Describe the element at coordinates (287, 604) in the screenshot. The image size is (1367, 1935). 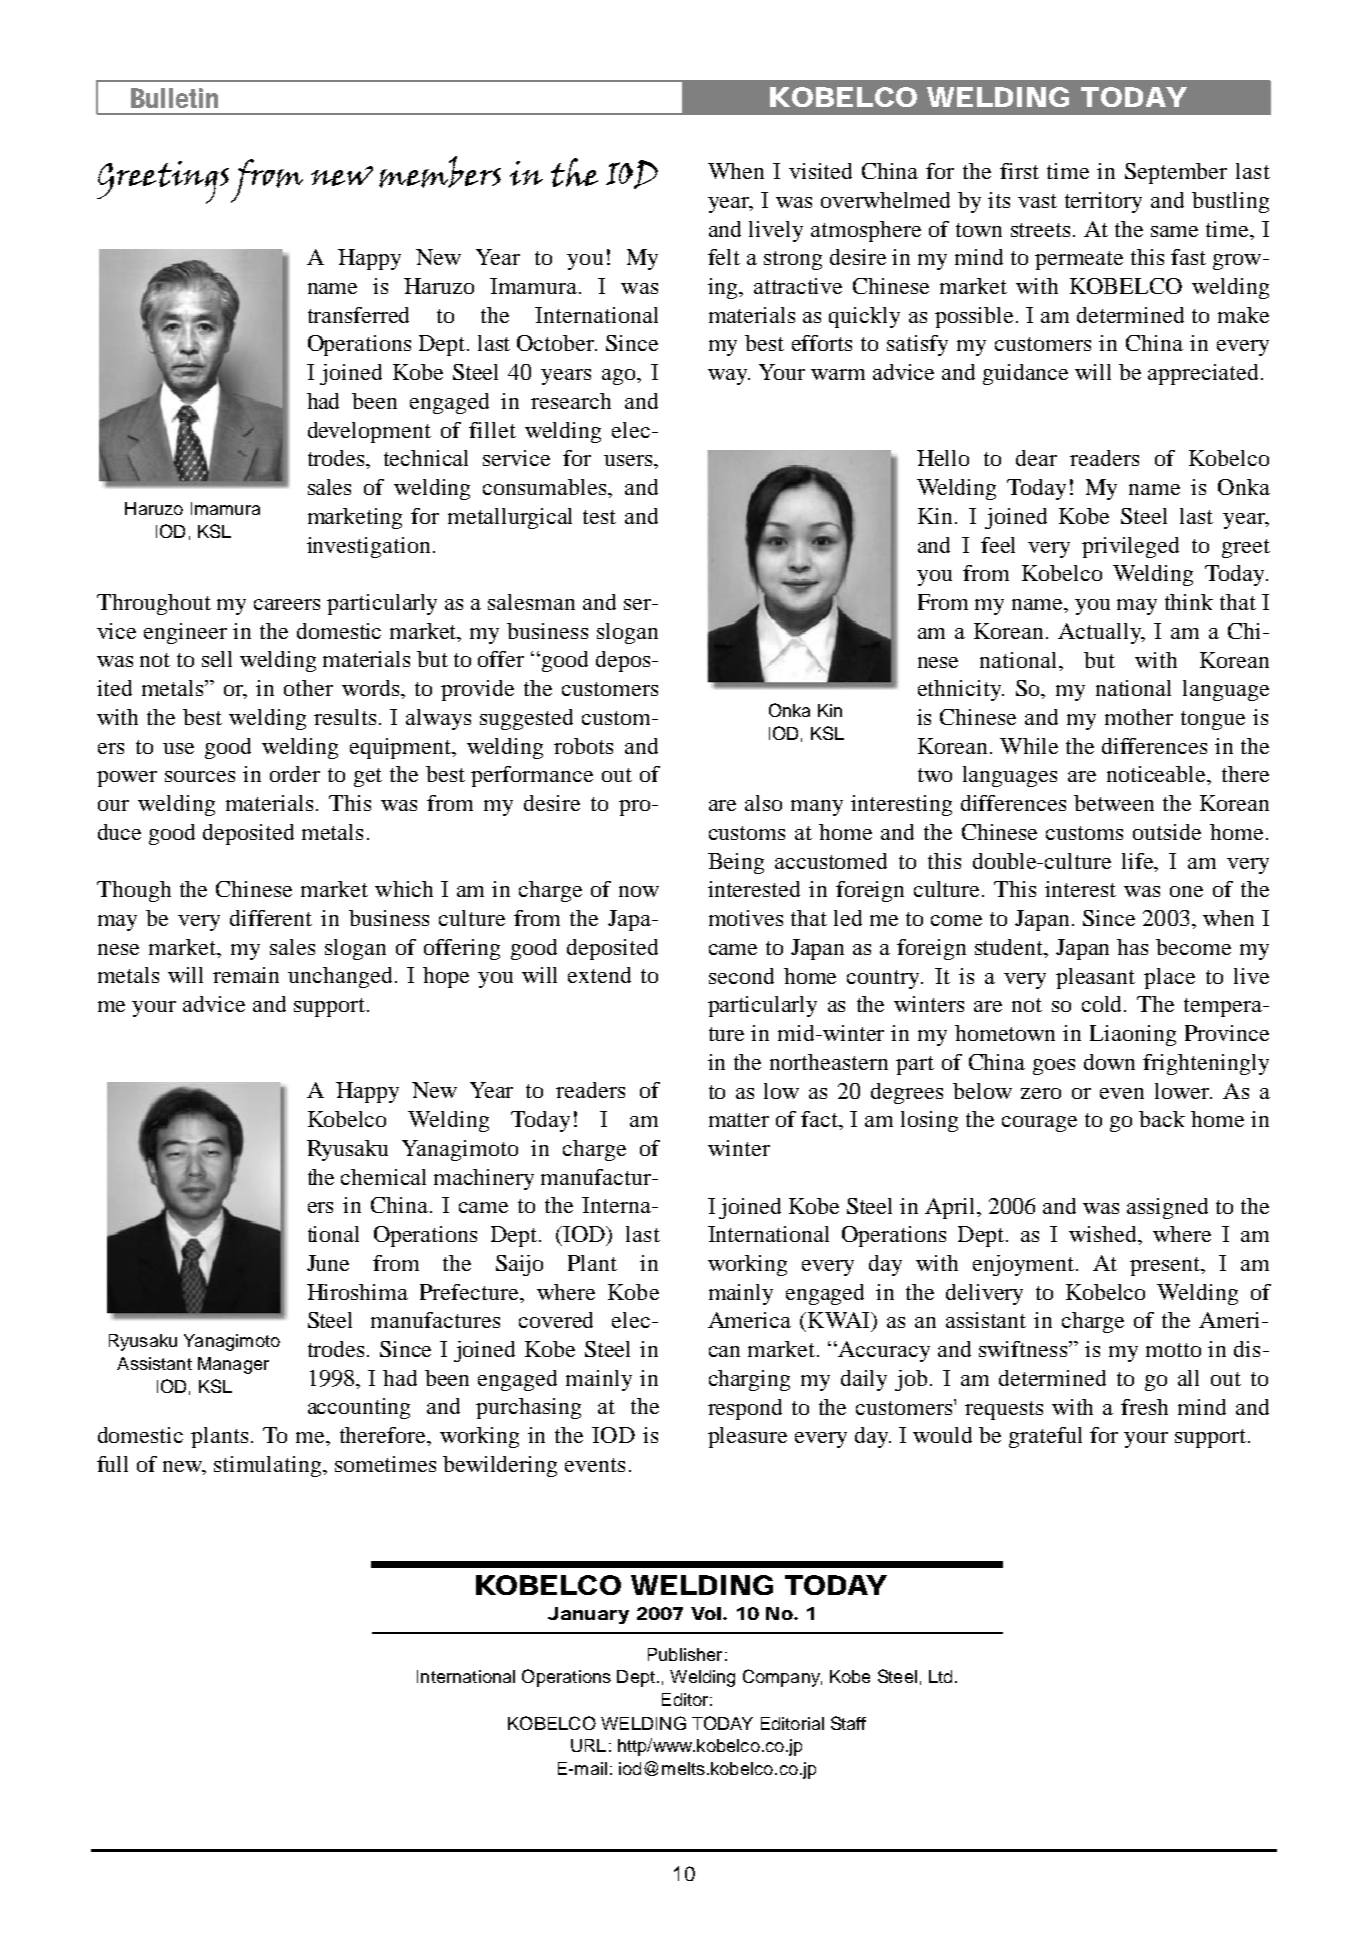
I see `careers` at that location.
